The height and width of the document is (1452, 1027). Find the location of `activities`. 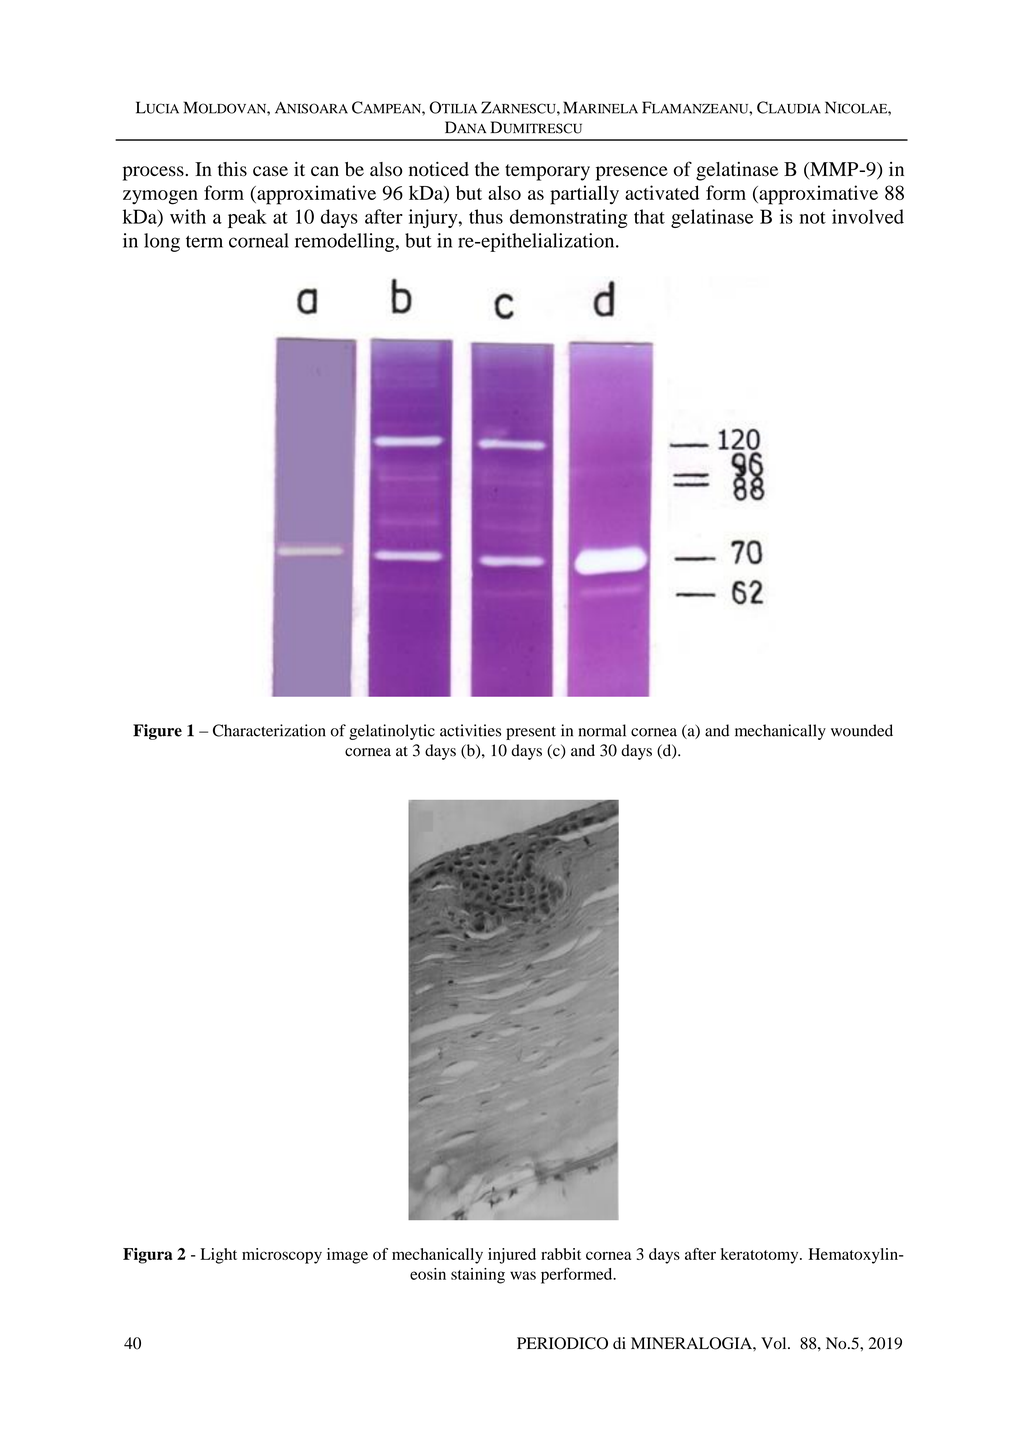

activities is located at coordinates (470, 730).
